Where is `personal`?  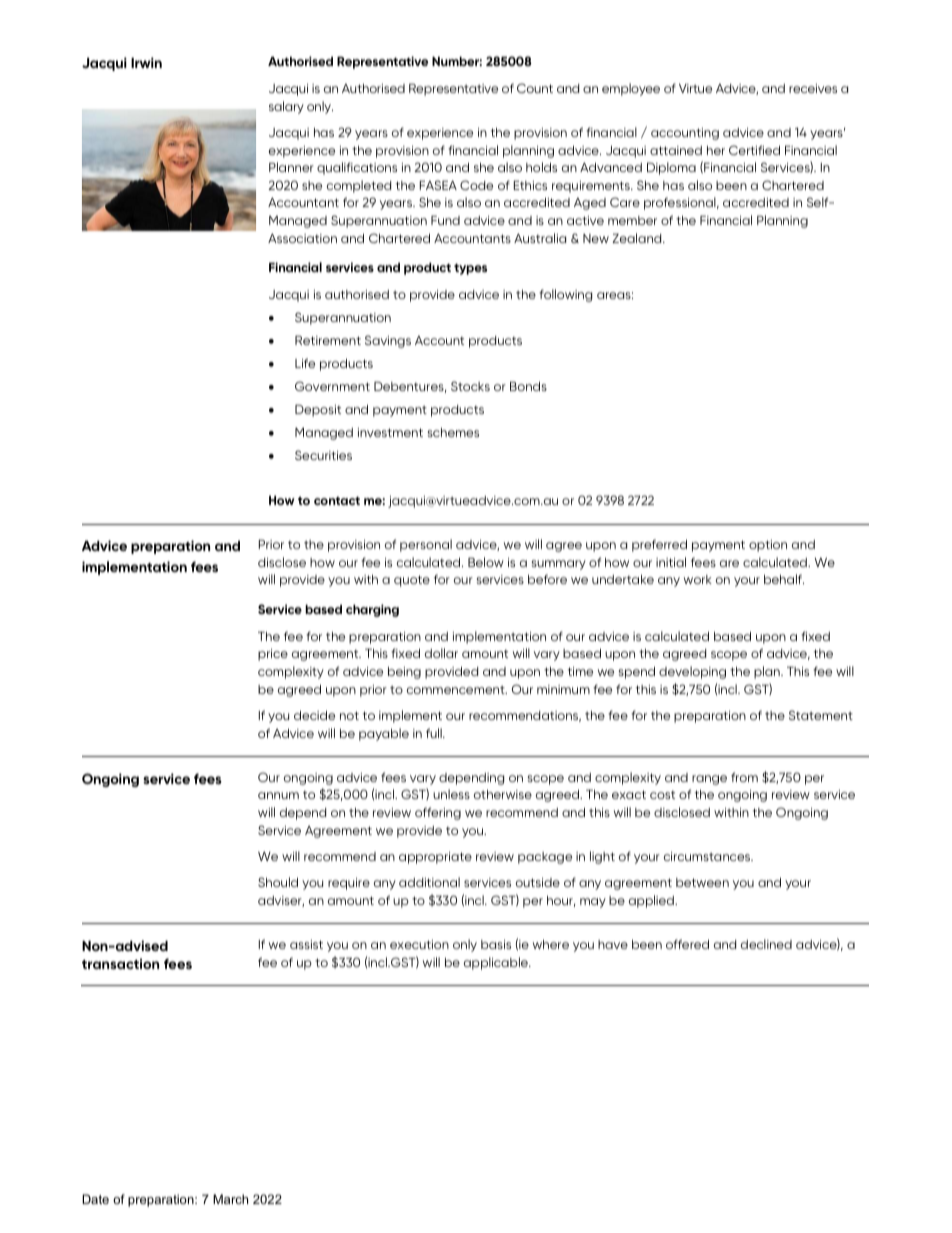 personal is located at coordinates (426, 545).
